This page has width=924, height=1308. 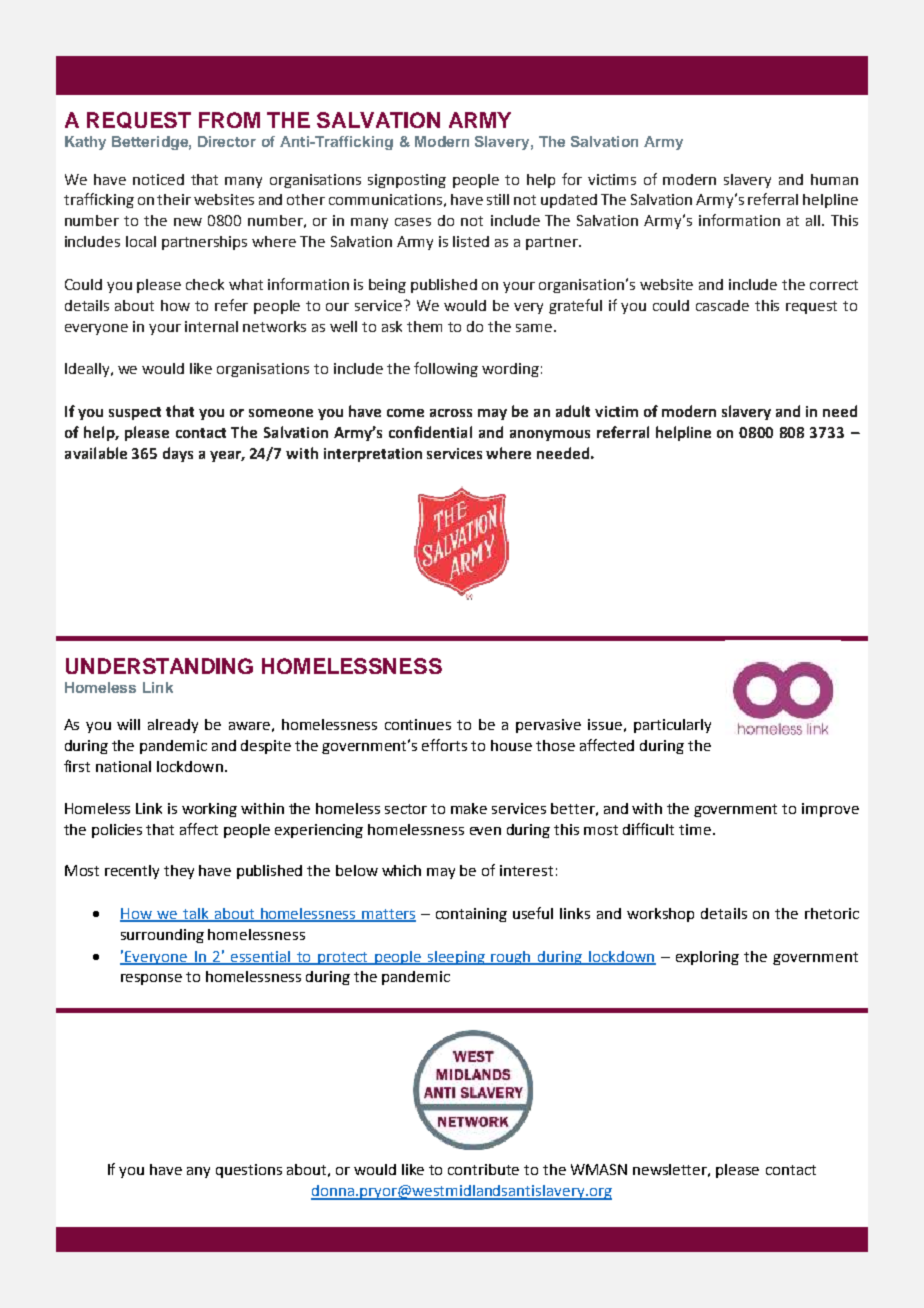 I want to click on noticed, so click(x=158, y=179).
